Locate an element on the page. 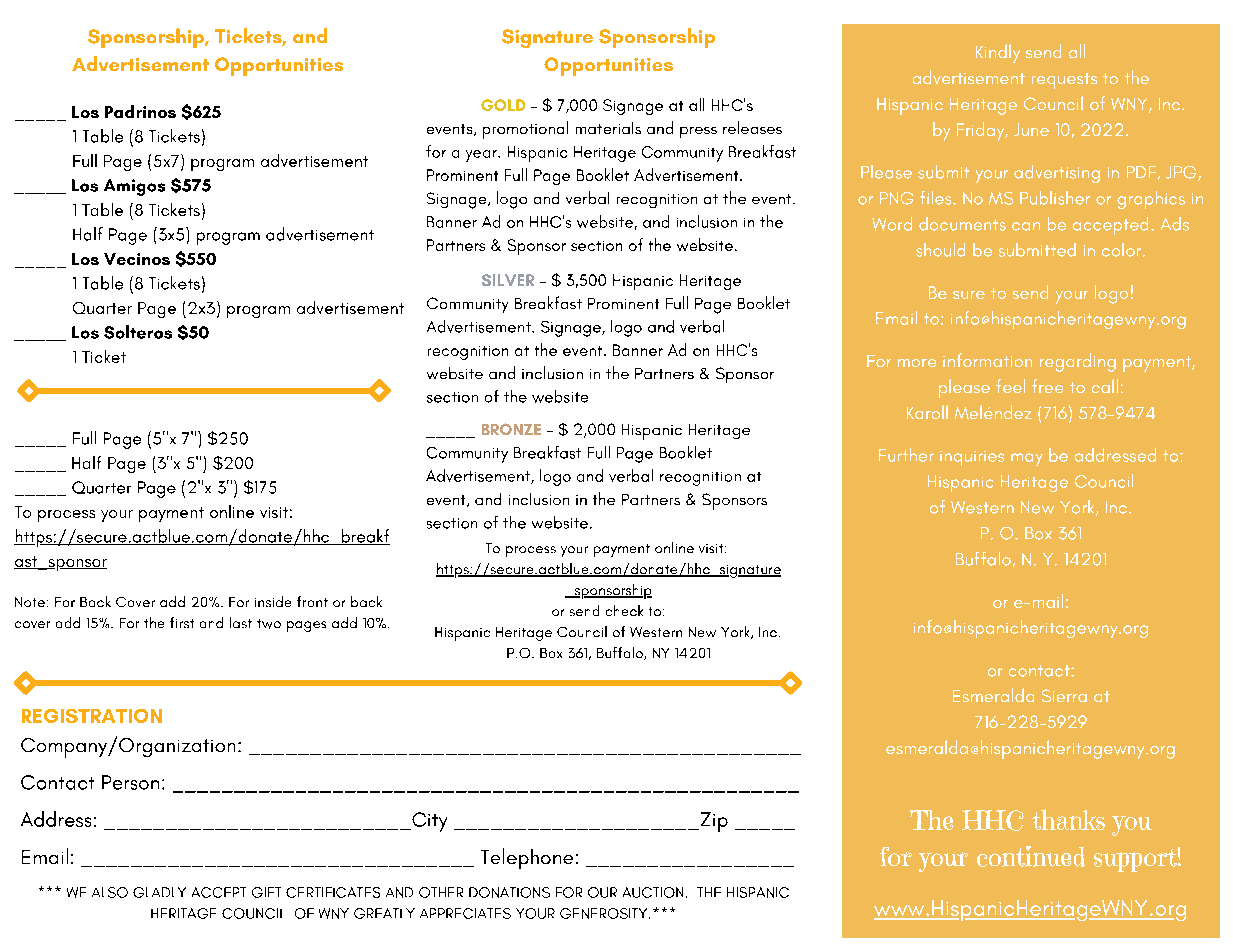  inside is located at coordinates (273, 601).
